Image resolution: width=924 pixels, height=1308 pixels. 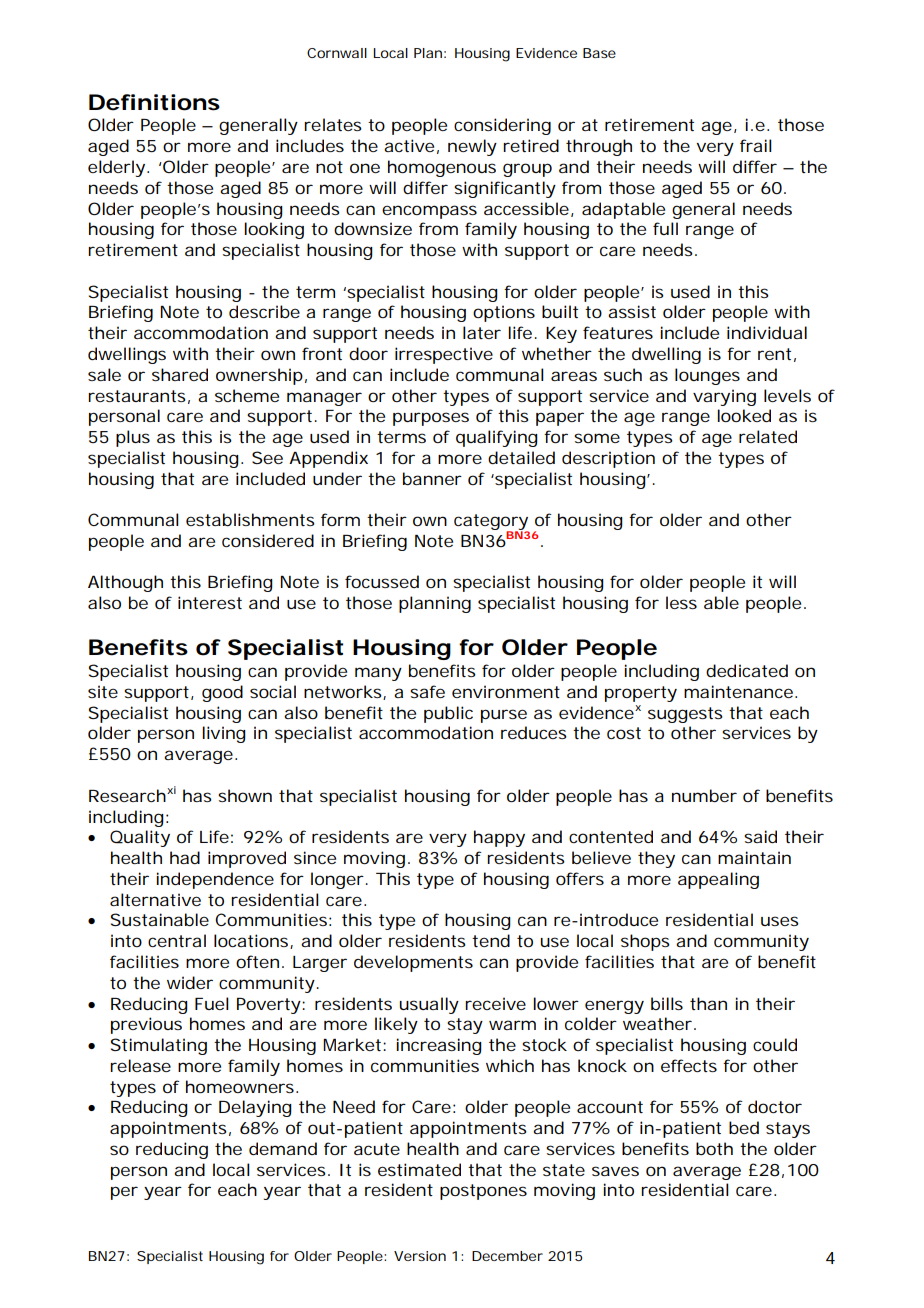 What do you see at coordinates (283, 1148) in the page?
I see `demand` at bounding box center [283, 1148].
